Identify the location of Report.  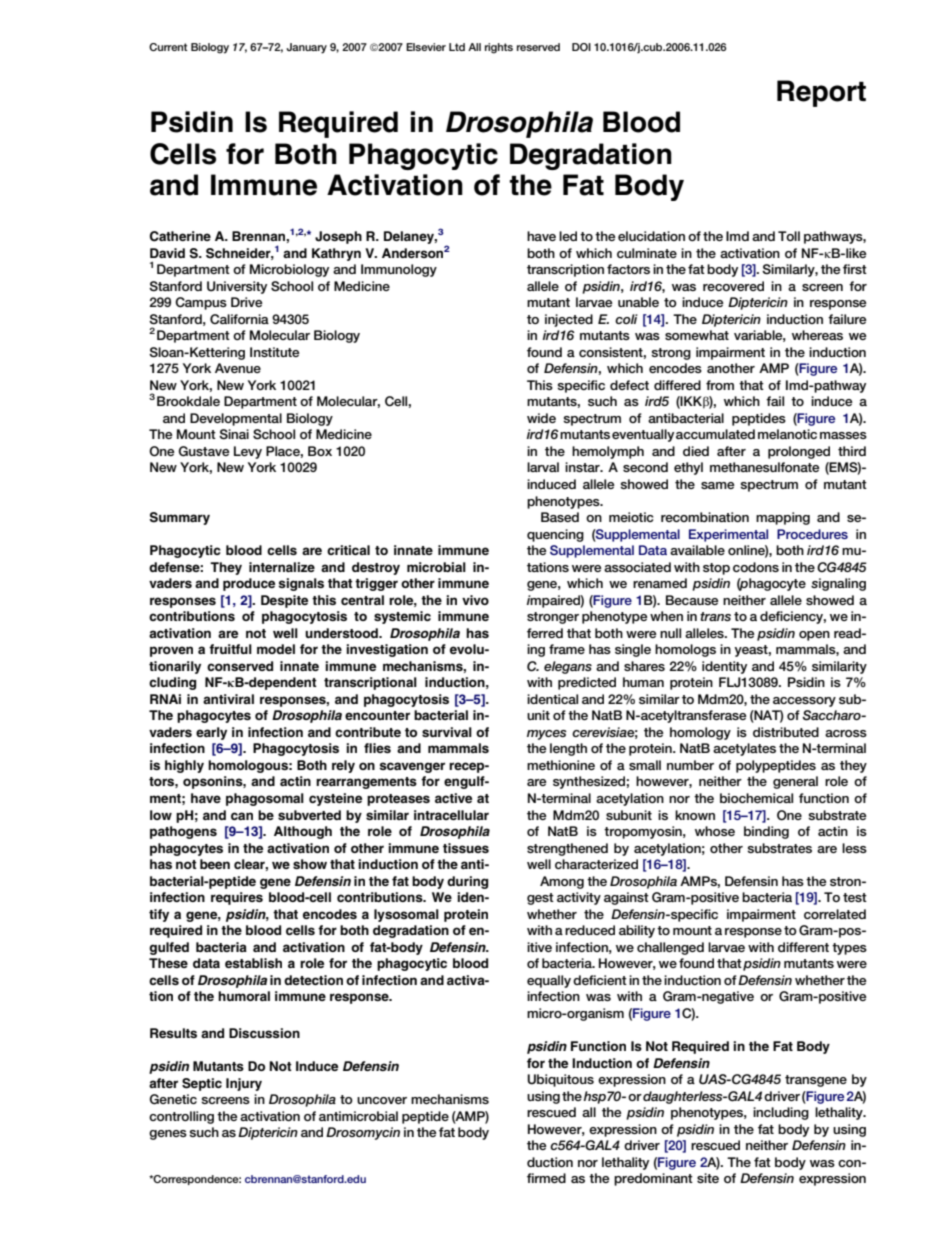
(821, 93).
